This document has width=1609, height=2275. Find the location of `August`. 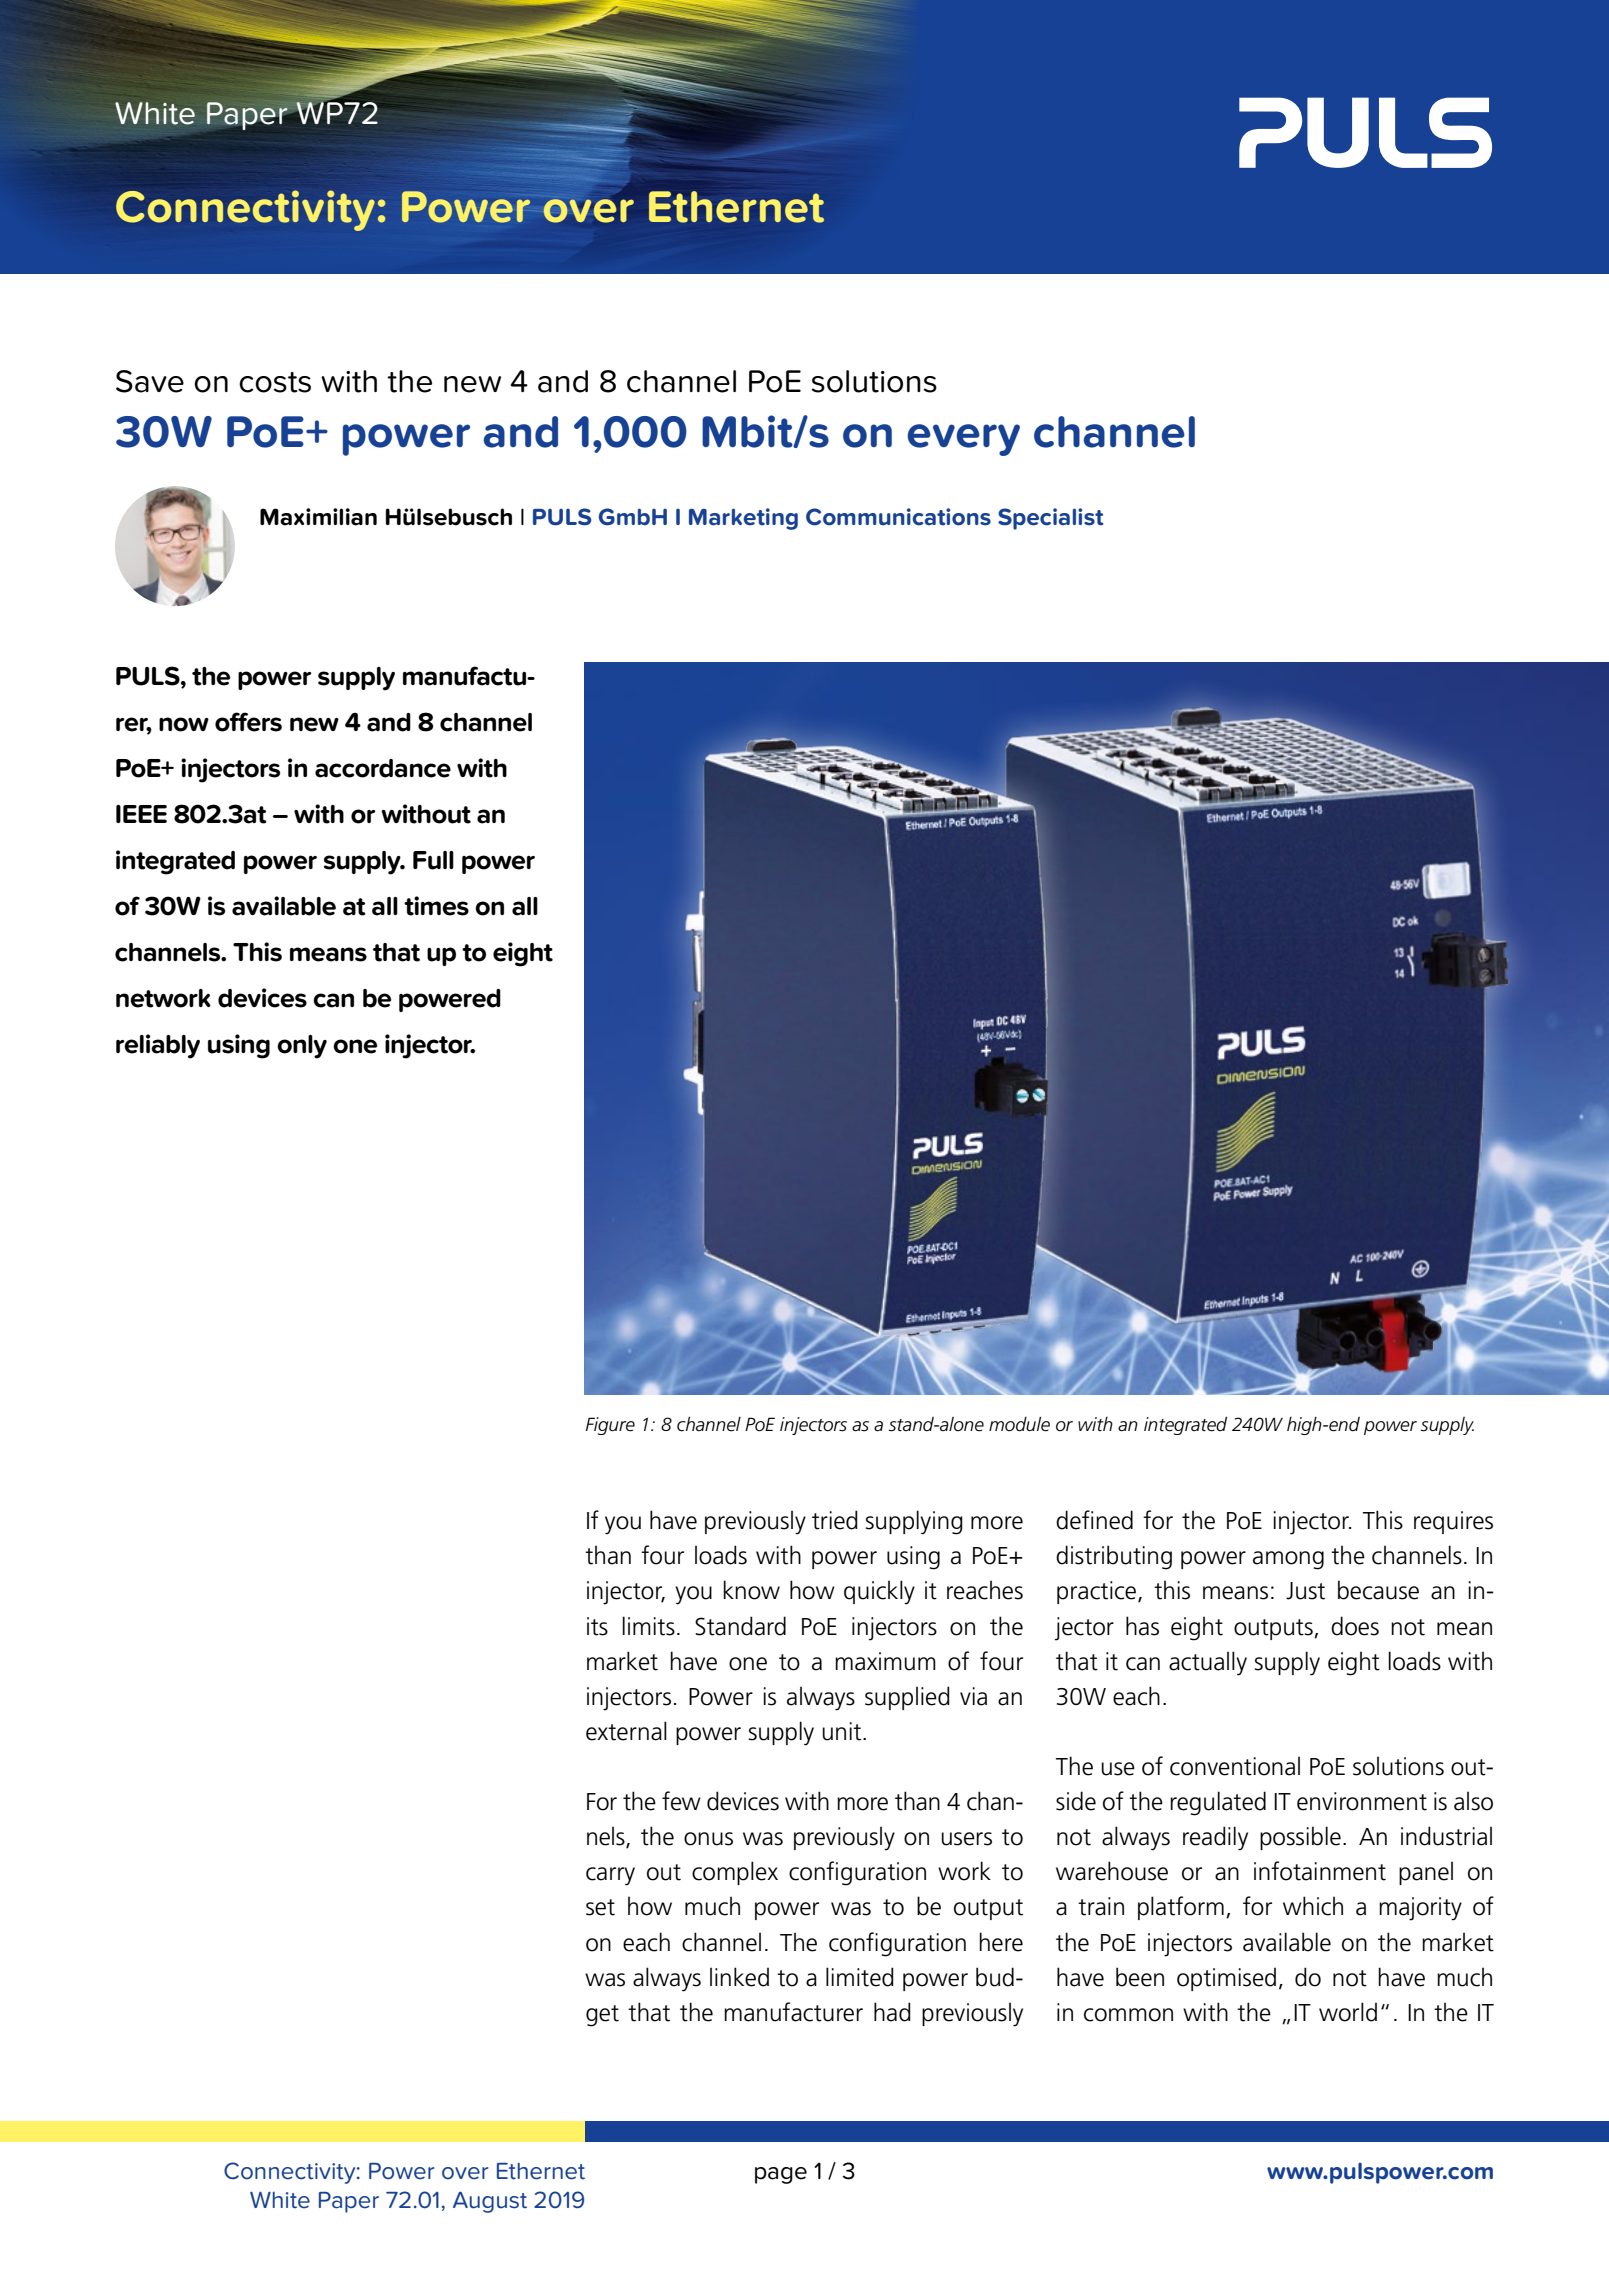

August is located at coordinates (490, 2202).
